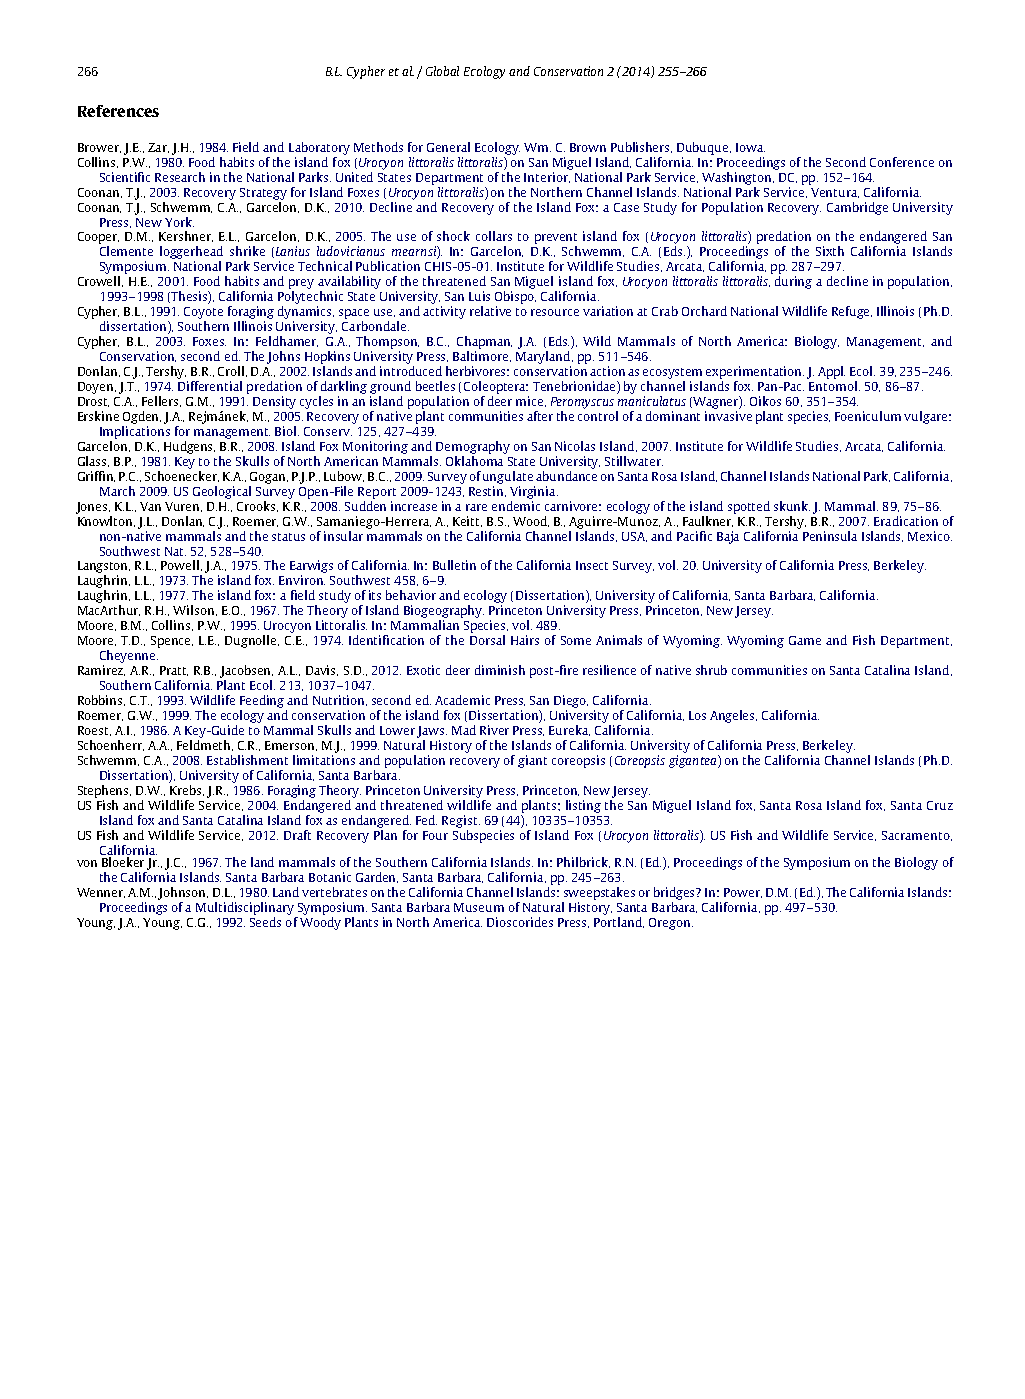 This screenshot has height=1399, width=1025. What do you see at coordinates (805, 640) in the screenshot?
I see `Game` at bounding box center [805, 640].
